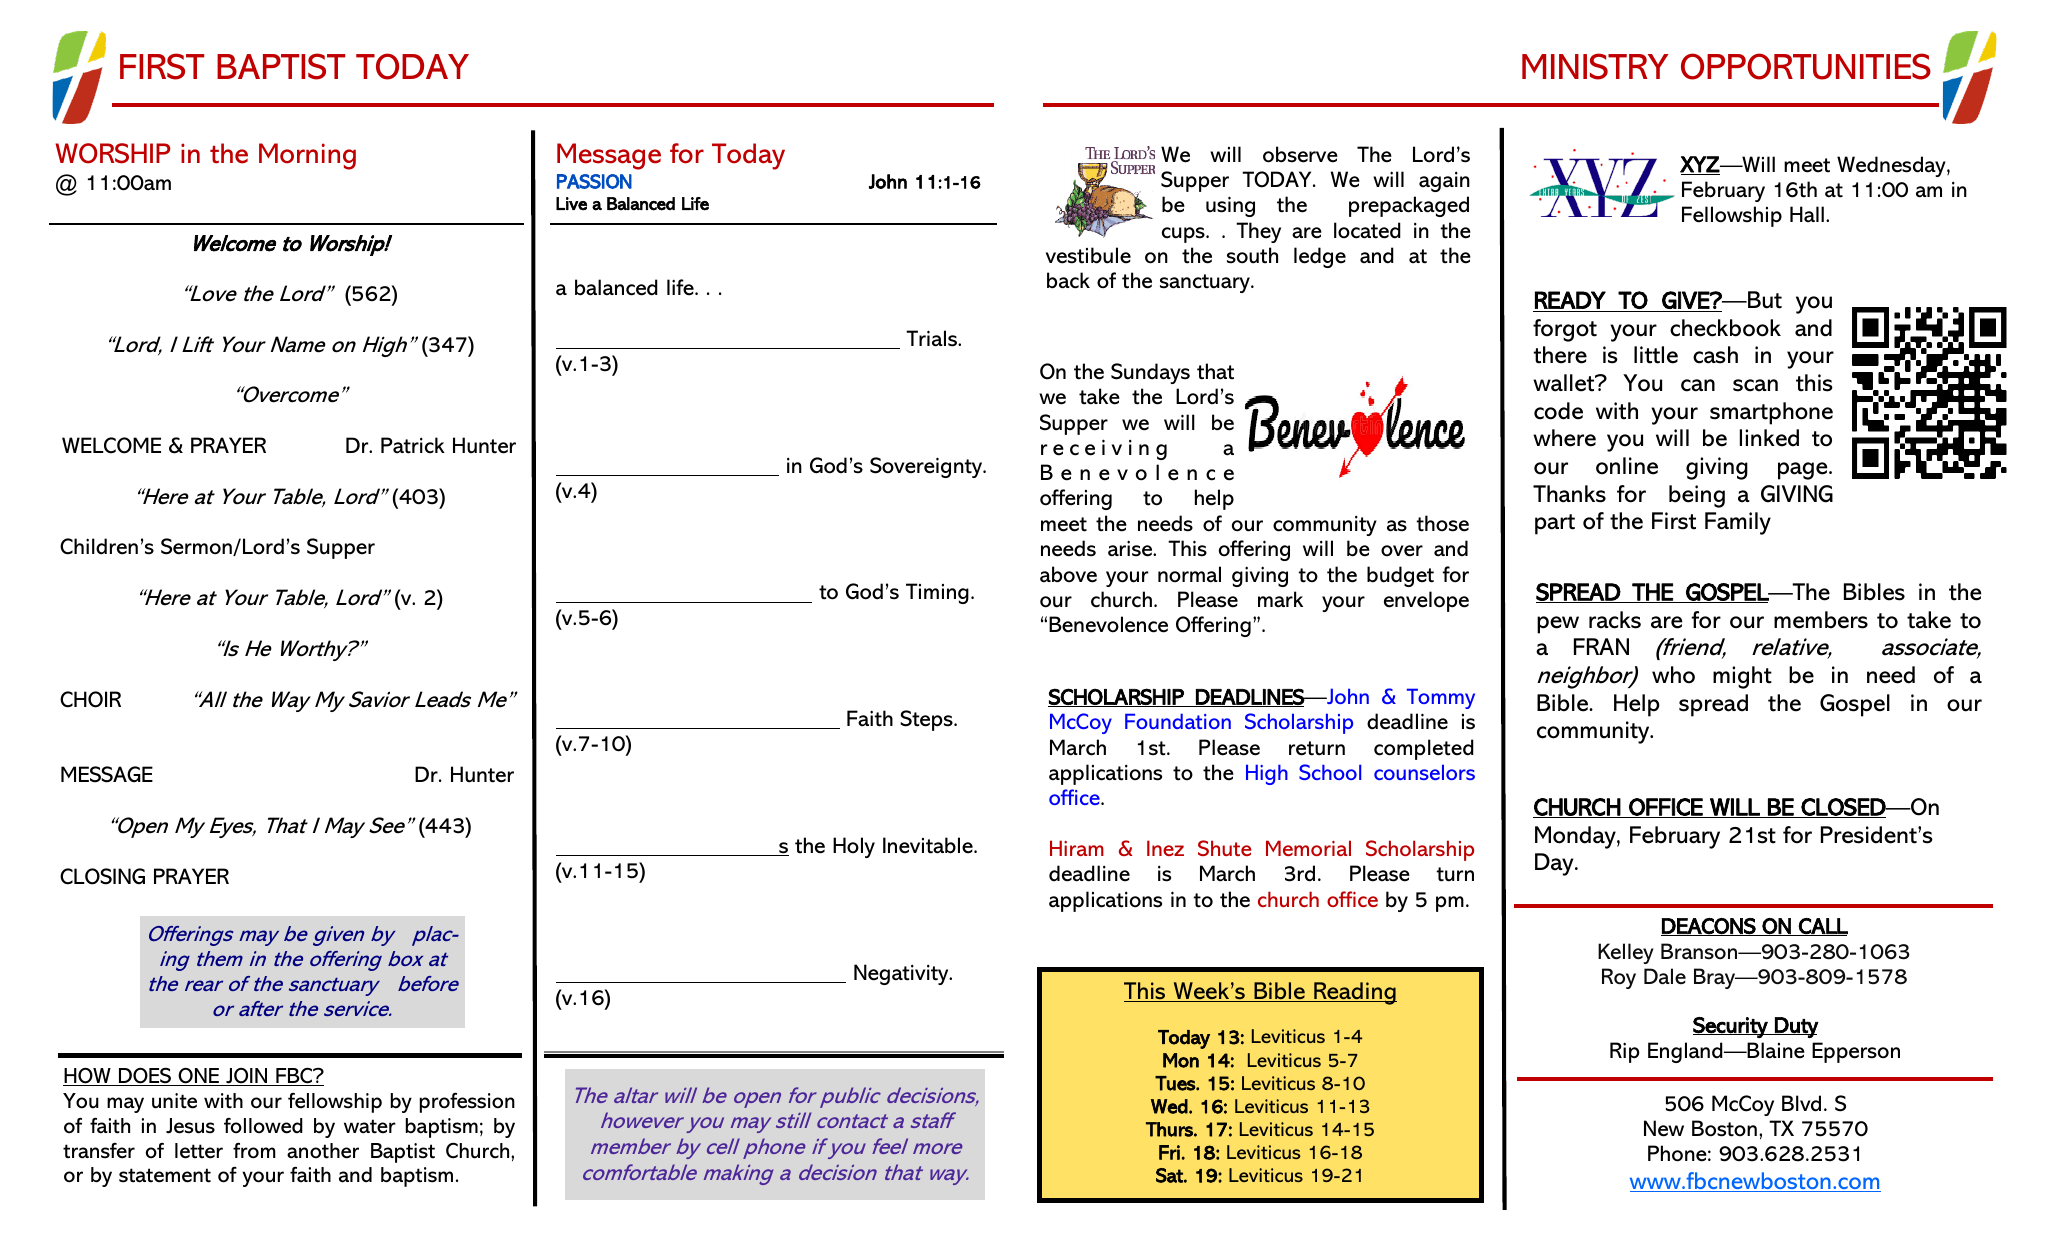 The image size is (2050, 1244). I want to click on little, so click(1656, 355).
